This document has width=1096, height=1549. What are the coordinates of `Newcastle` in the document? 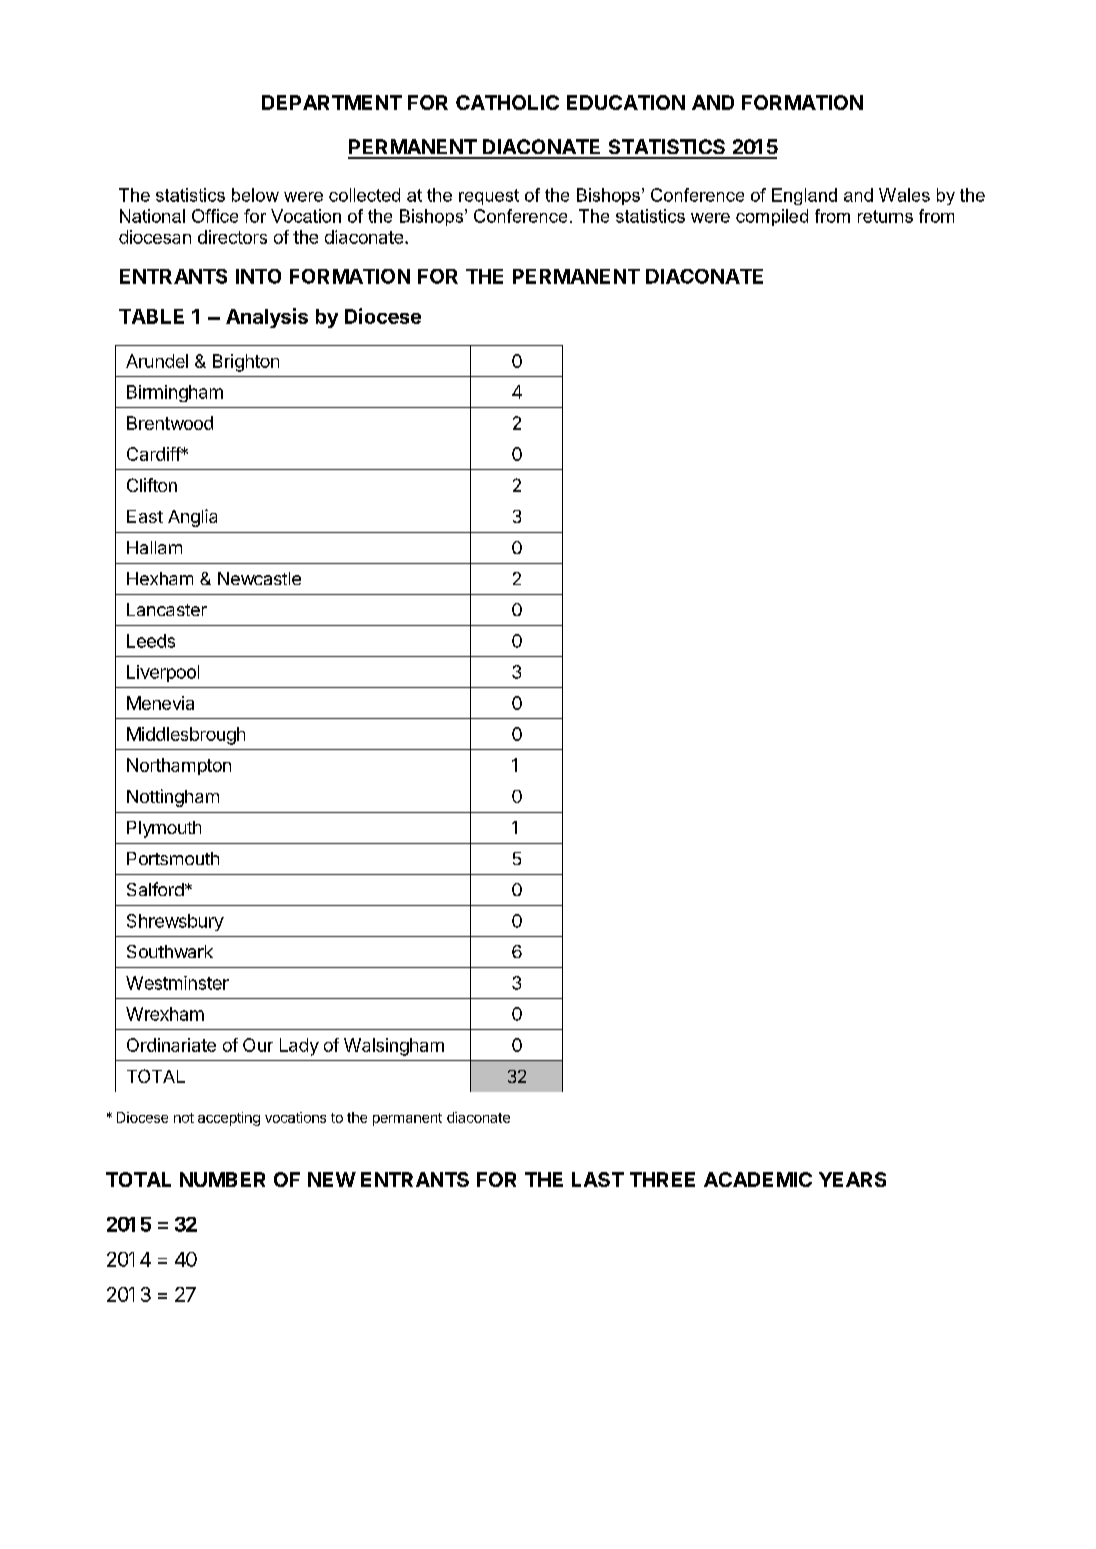 It's located at (259, 578).
